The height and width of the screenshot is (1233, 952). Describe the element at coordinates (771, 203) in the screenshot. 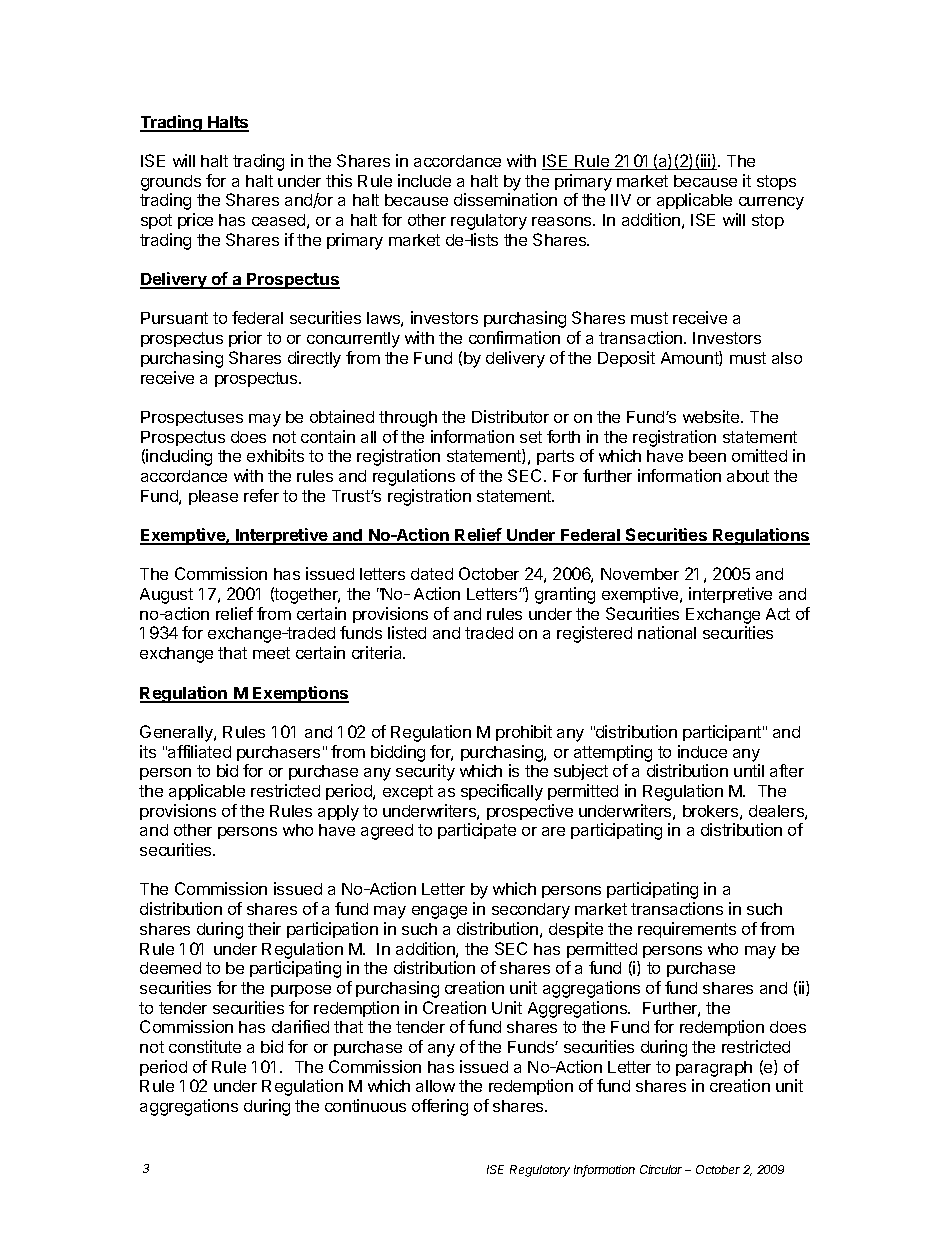

I see `currency` at that location.
